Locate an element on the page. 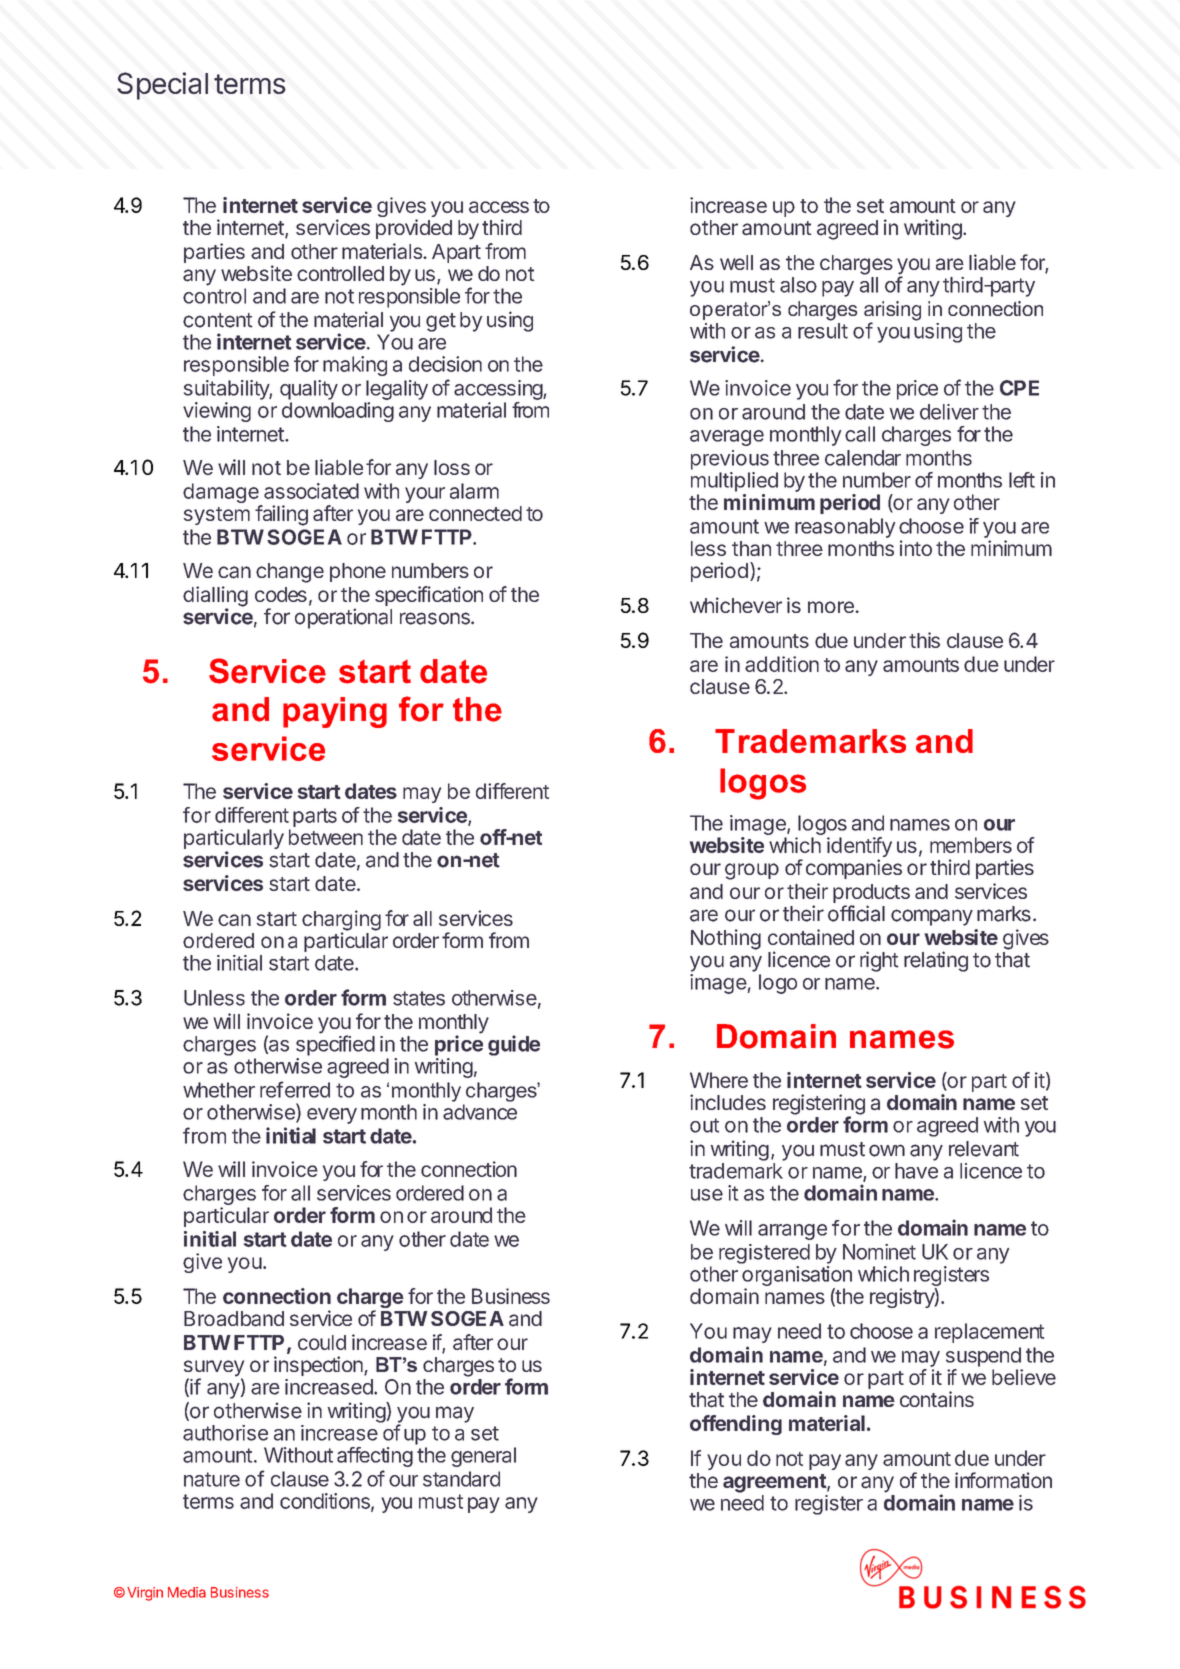  Media is located at coordinates (187, 1592).
